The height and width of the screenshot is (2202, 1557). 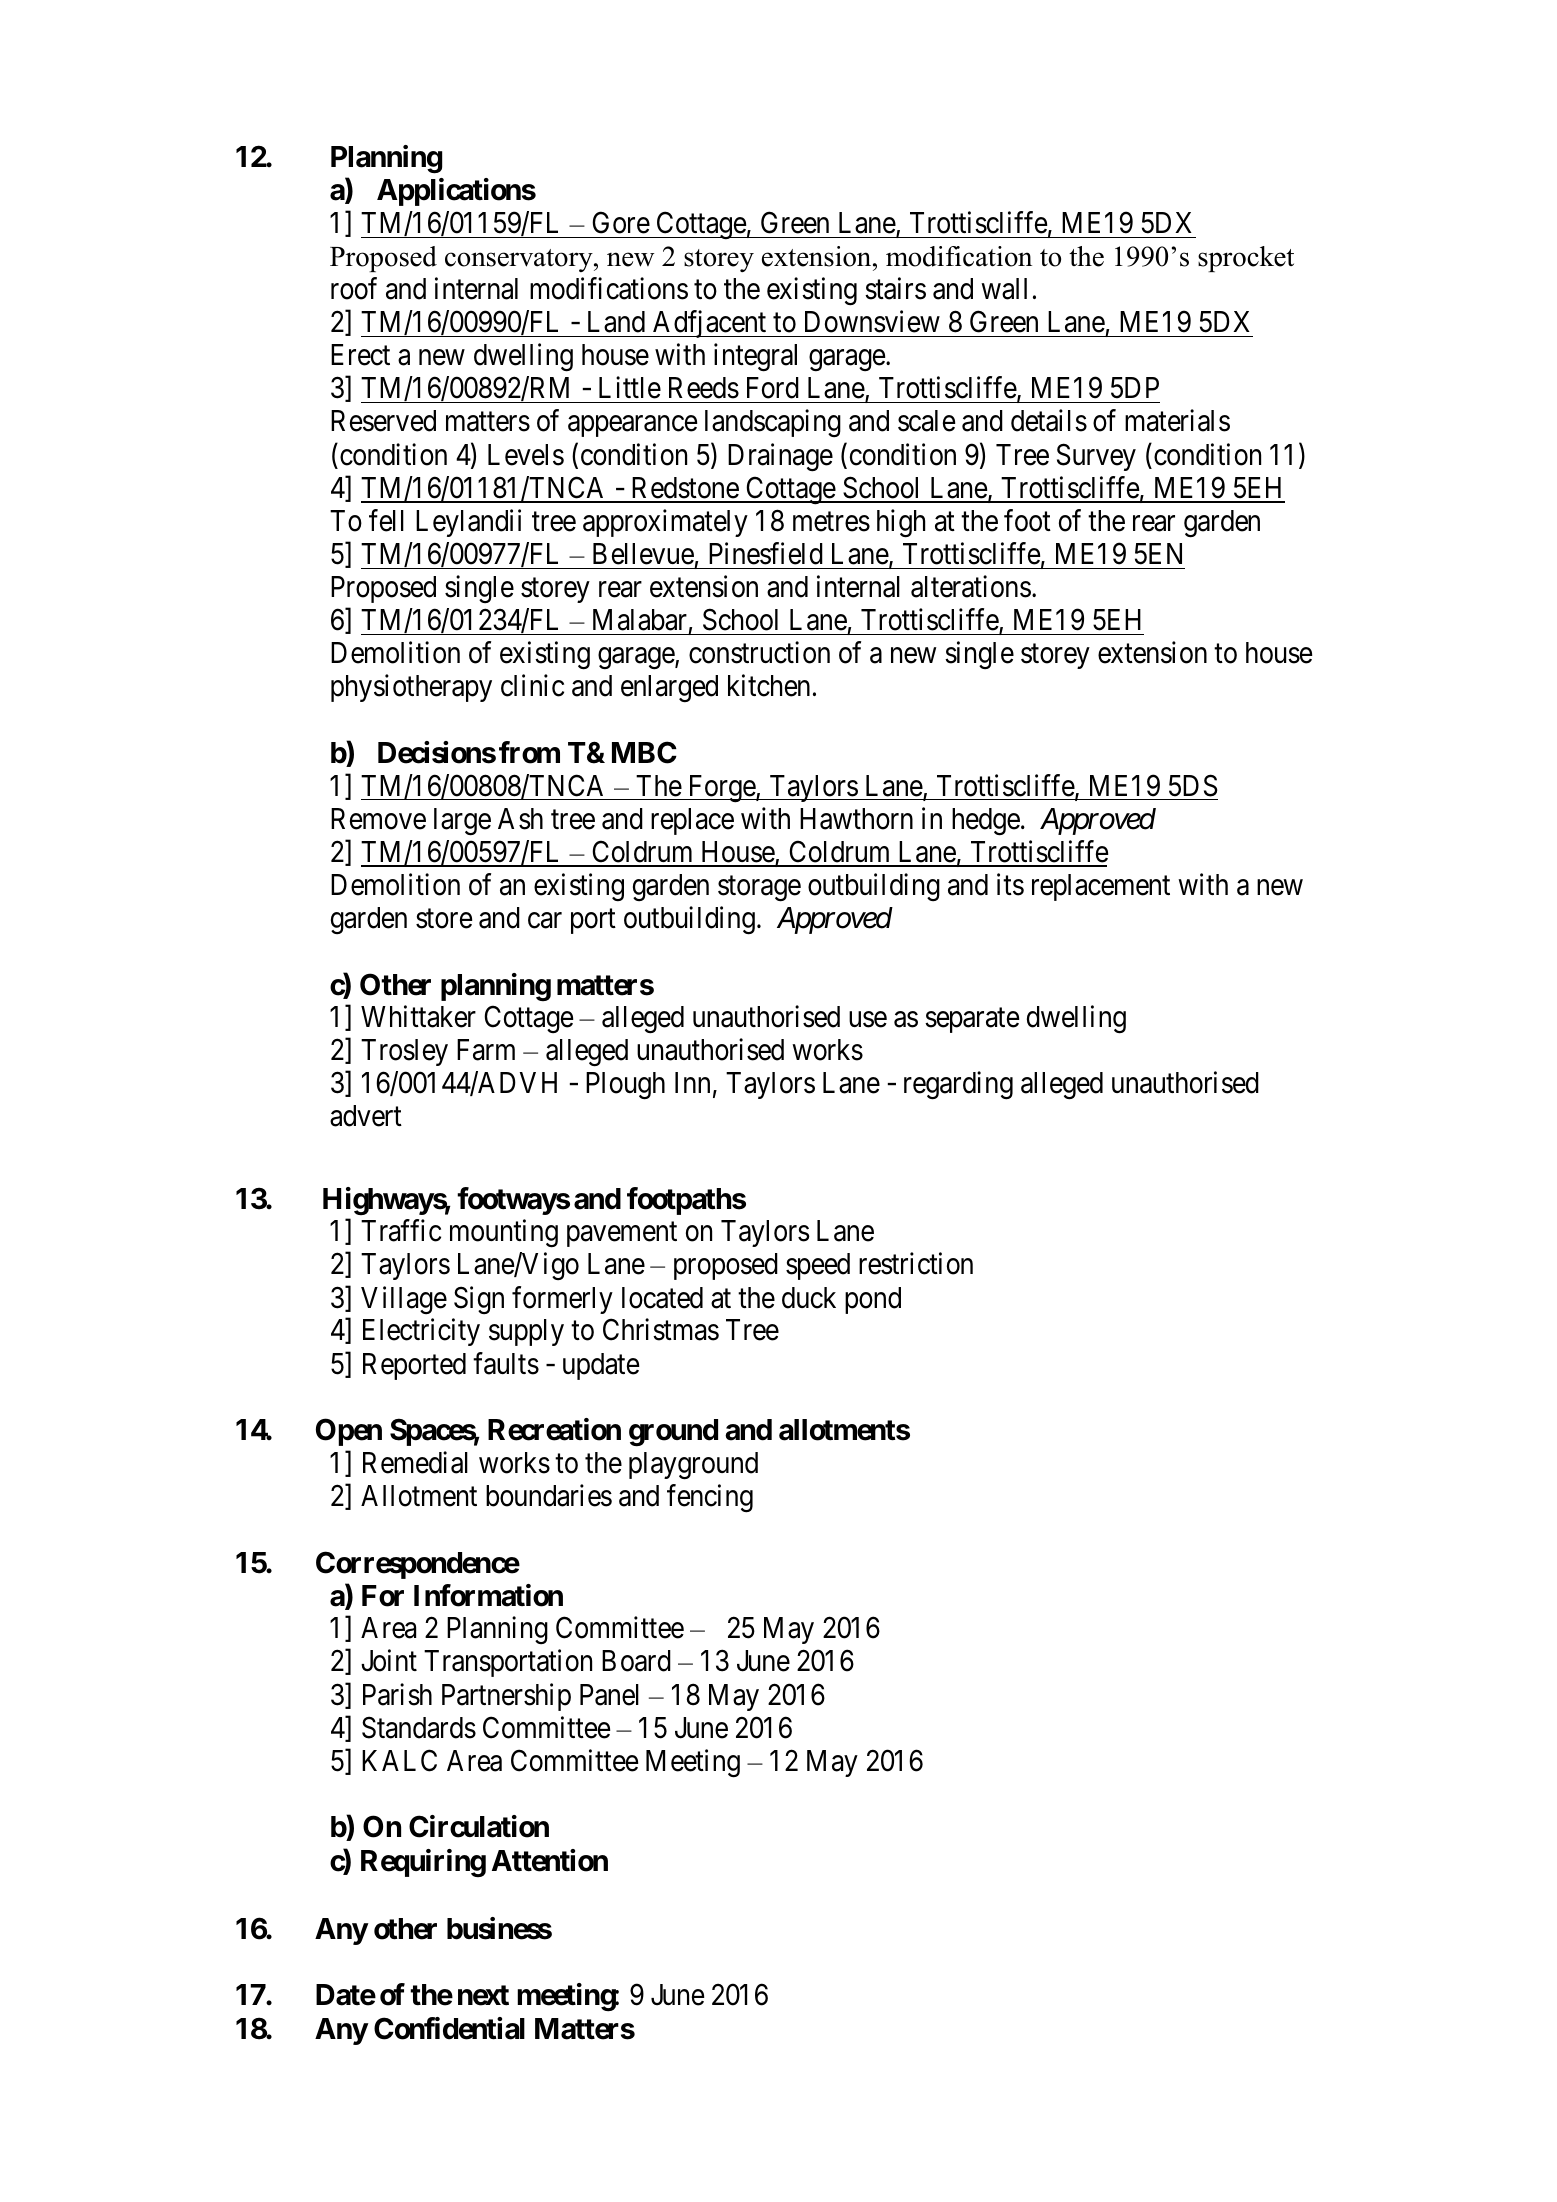 I want to click on sprocket, so click(x=1246, y=259).
